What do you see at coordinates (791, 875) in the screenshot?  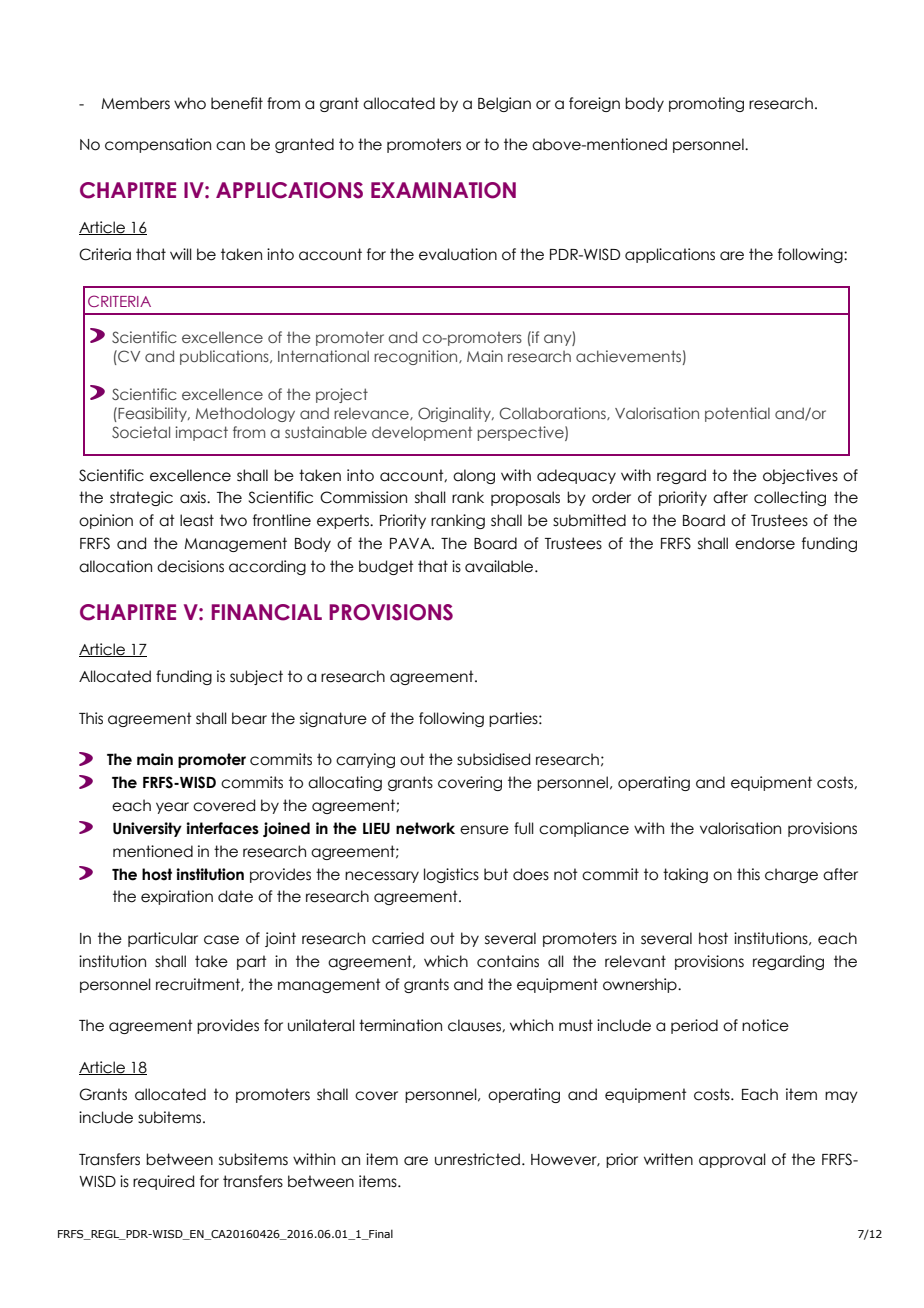 I see `charge` at bounding box center [791, 875].
